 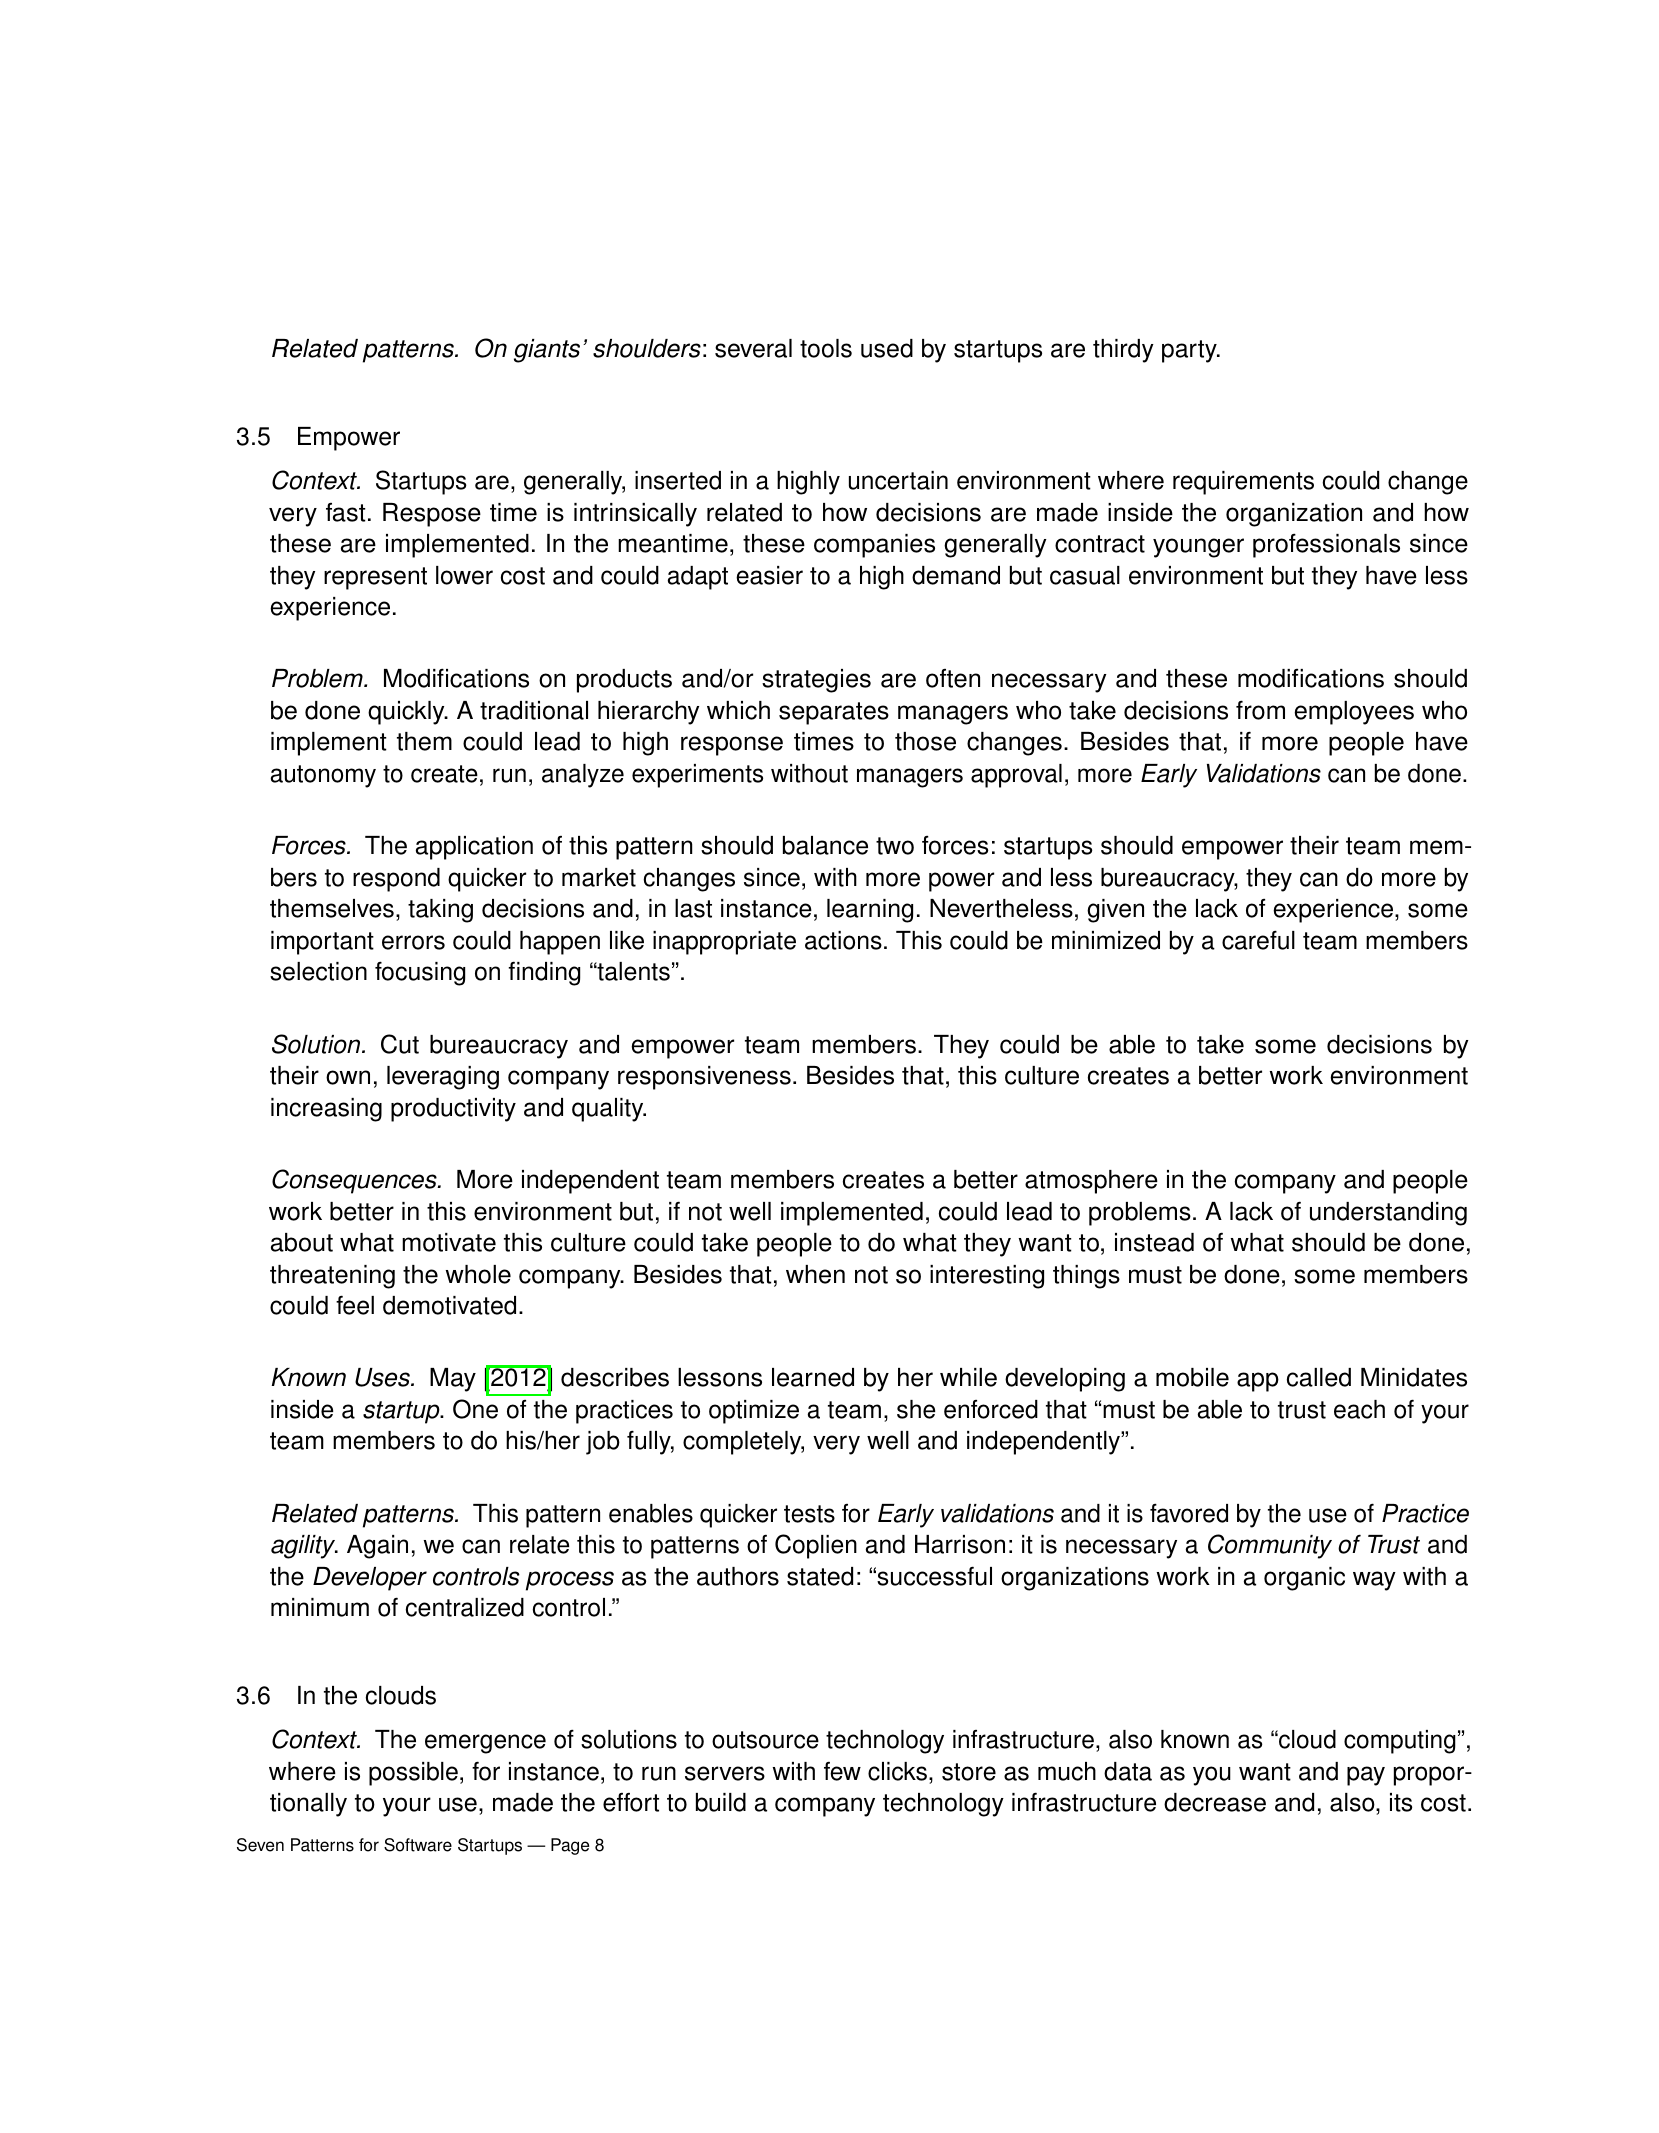 I want to click on quickly, so click(x=407, y=713).
